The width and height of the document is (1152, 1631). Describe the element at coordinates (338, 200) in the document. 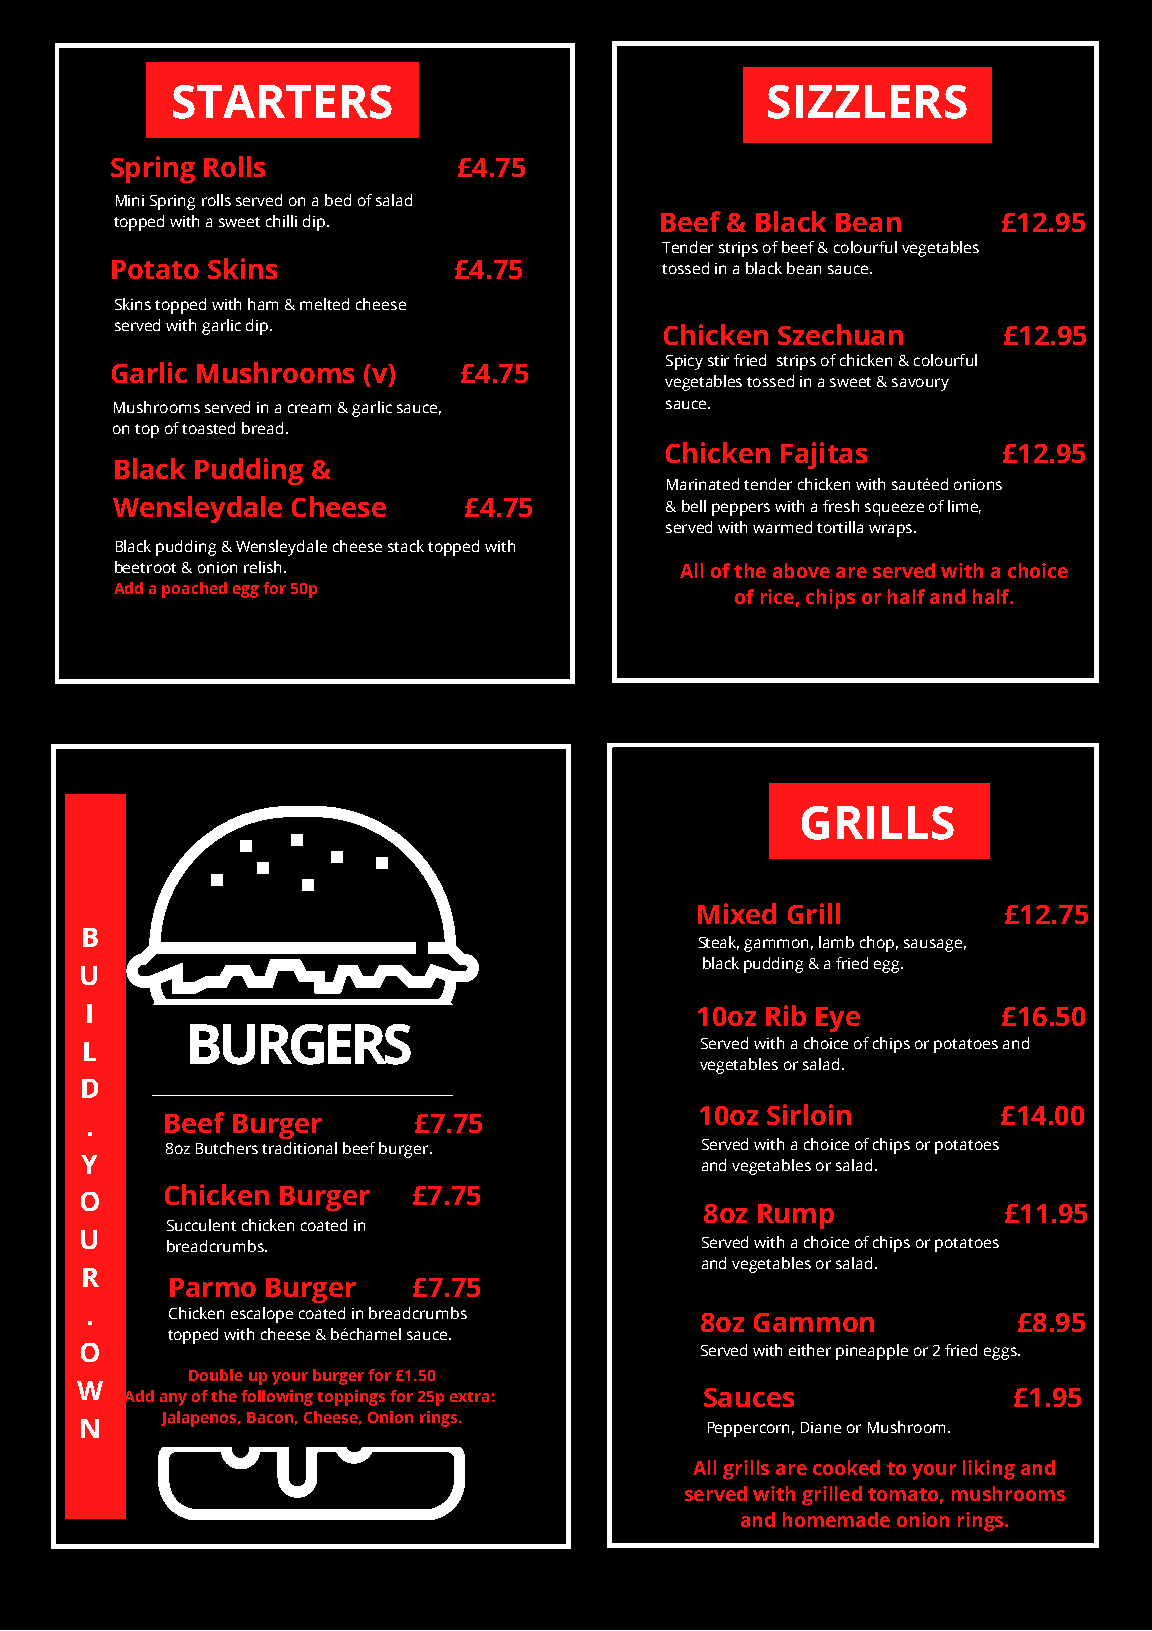

I see `bed` at that location.
